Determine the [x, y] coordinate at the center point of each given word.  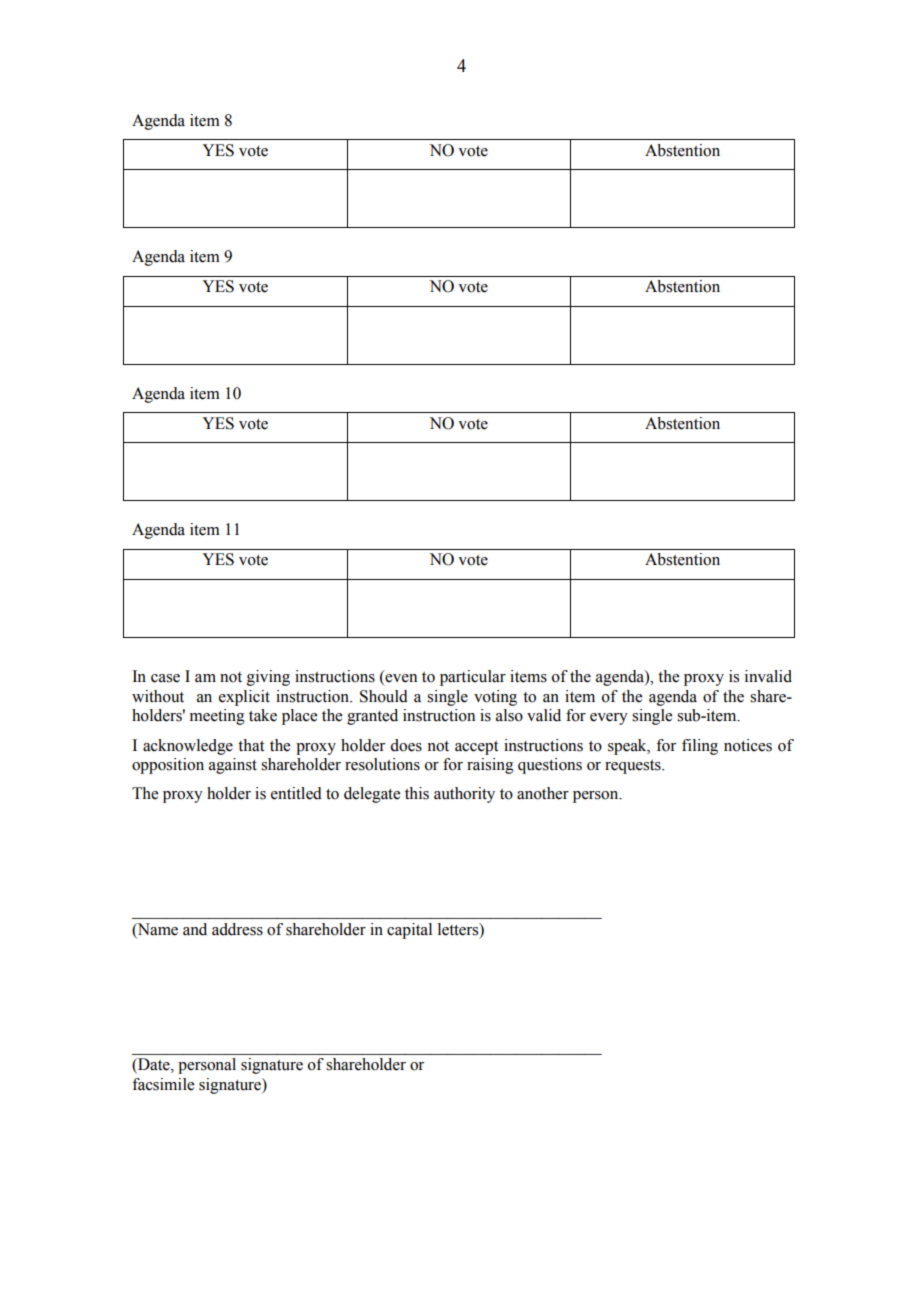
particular [473, 678]
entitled [296, 793]
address [237, 929]
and [195, 929]
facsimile [163, 1084]
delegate [372, 795]
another [543, 793]
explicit [244, 698]
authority [464, 795]
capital [409, 931]
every [609, 719]
